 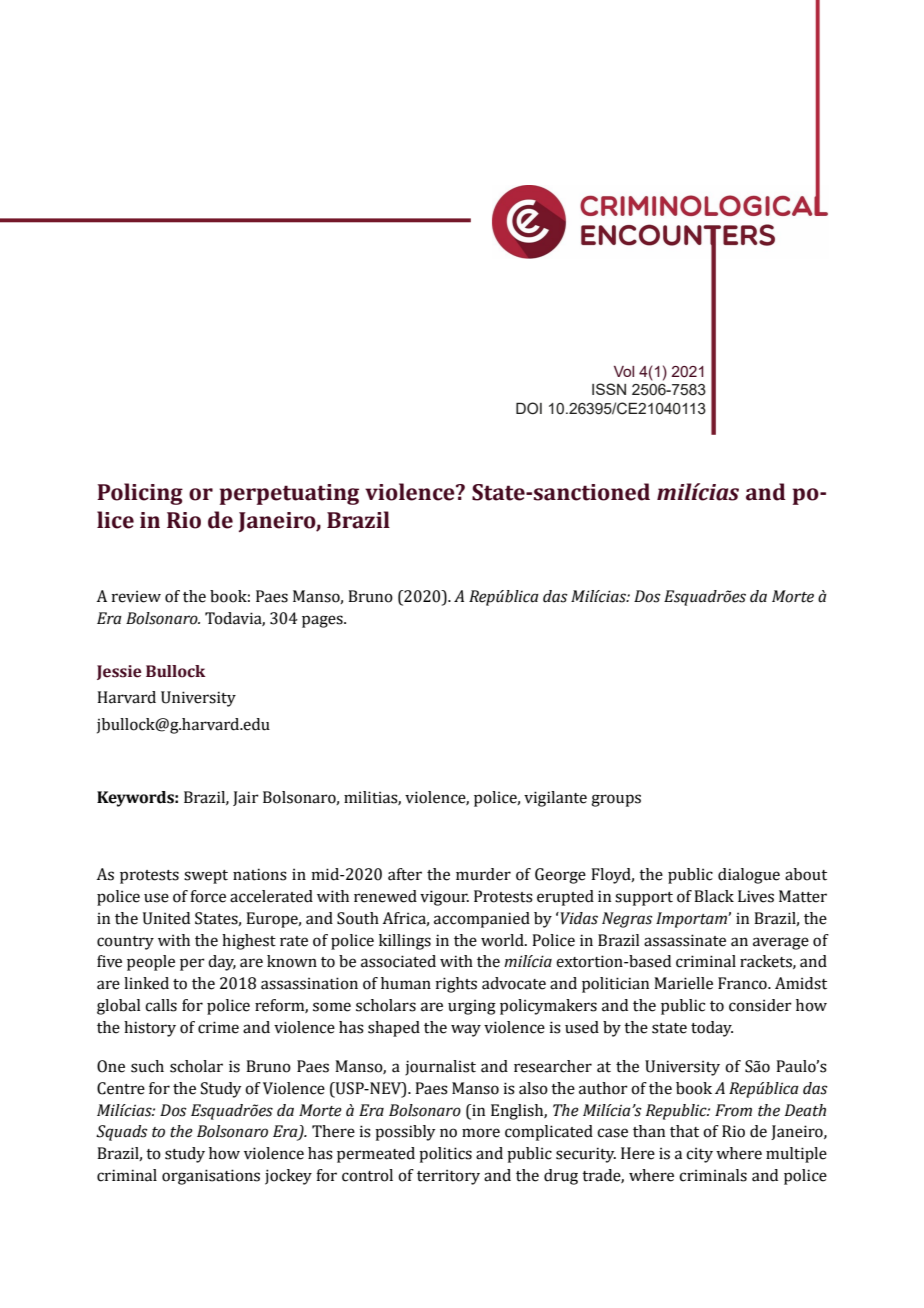 I want to click on swept, so click(x=206, y=877).
